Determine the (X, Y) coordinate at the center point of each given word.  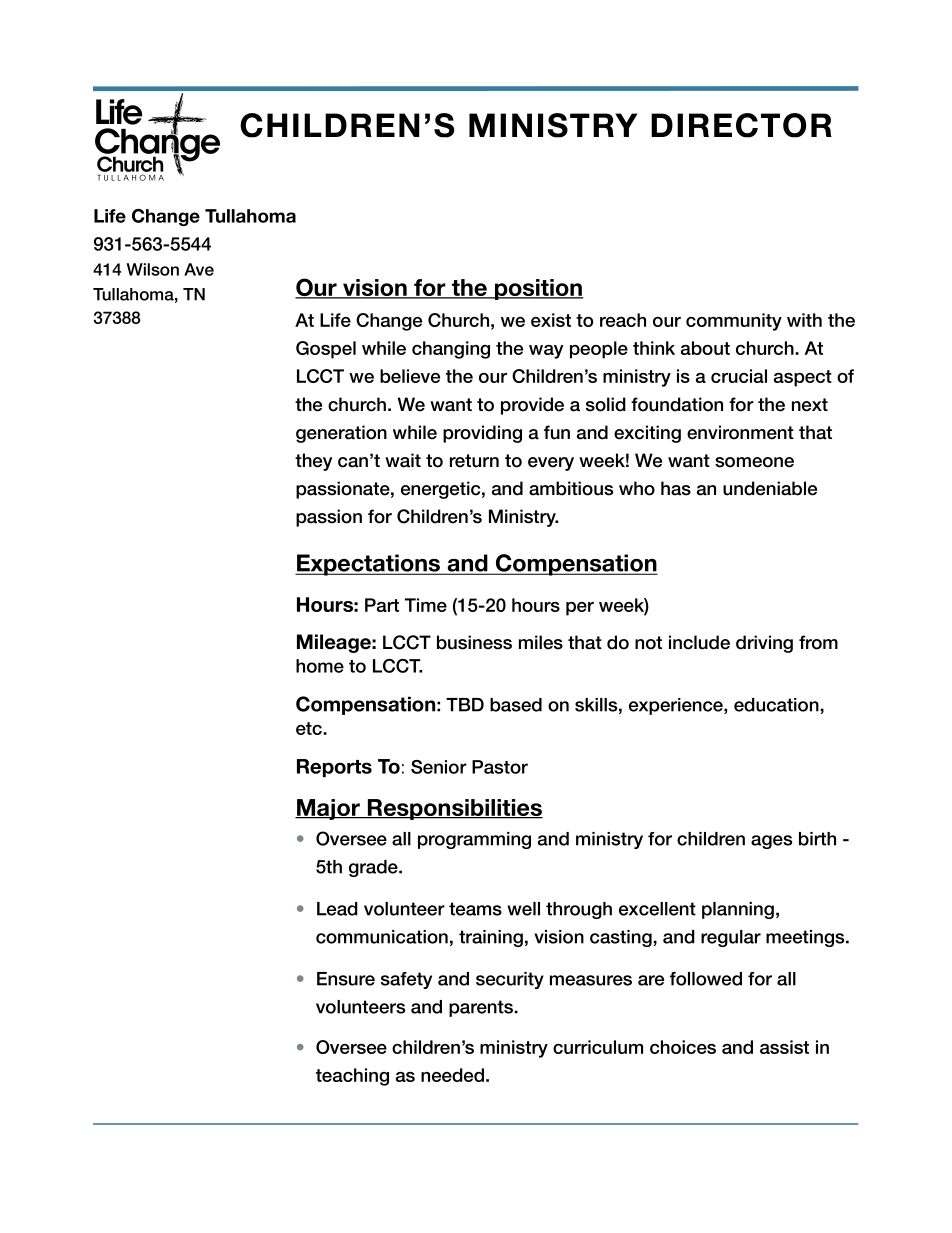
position (538, 289)
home (320, 666)
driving (764, 644)
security (510, 980)
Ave (199, 269)
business (474, 642)
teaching (352, 1077)
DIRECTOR (741, 125)
